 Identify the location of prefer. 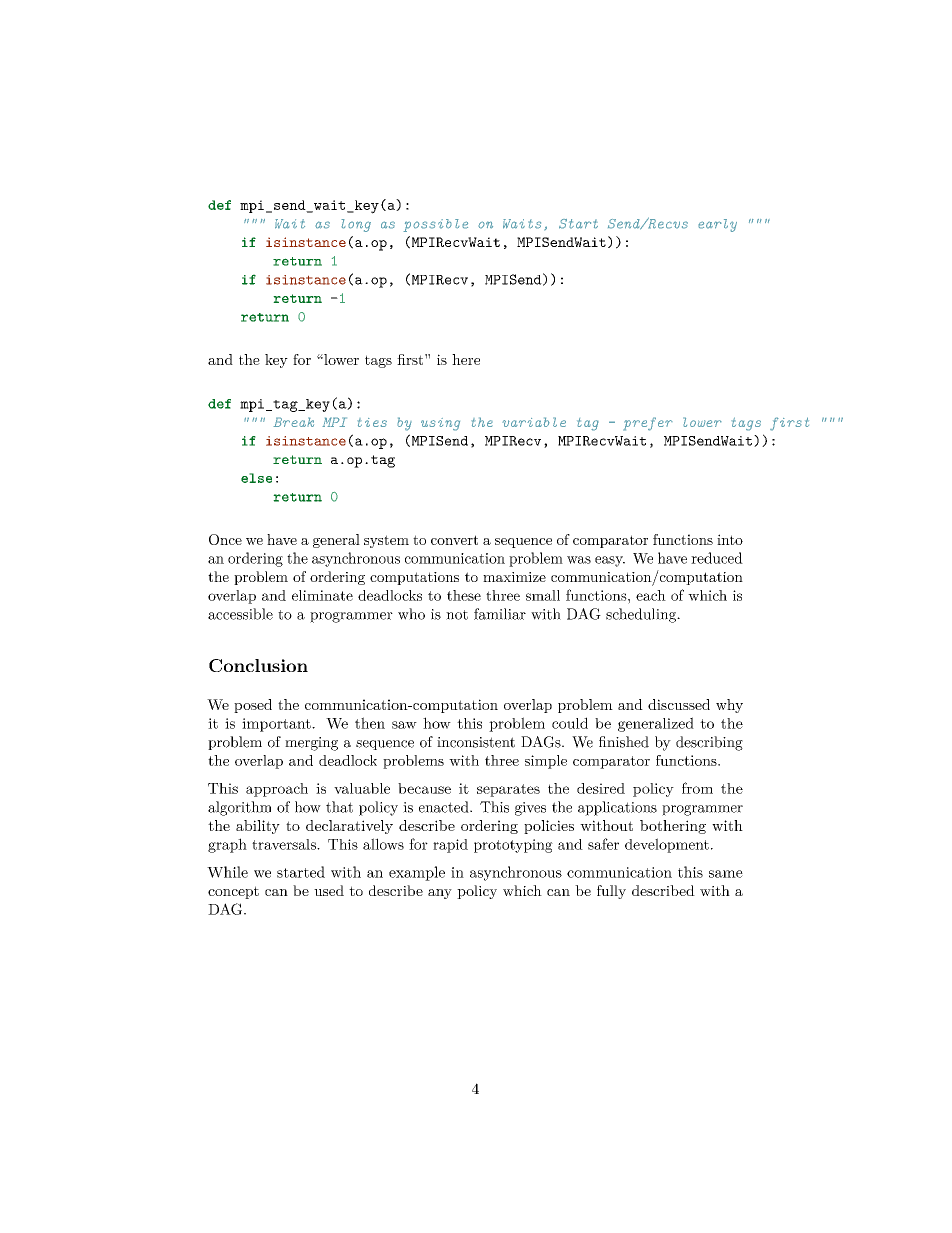
(648, 424).
